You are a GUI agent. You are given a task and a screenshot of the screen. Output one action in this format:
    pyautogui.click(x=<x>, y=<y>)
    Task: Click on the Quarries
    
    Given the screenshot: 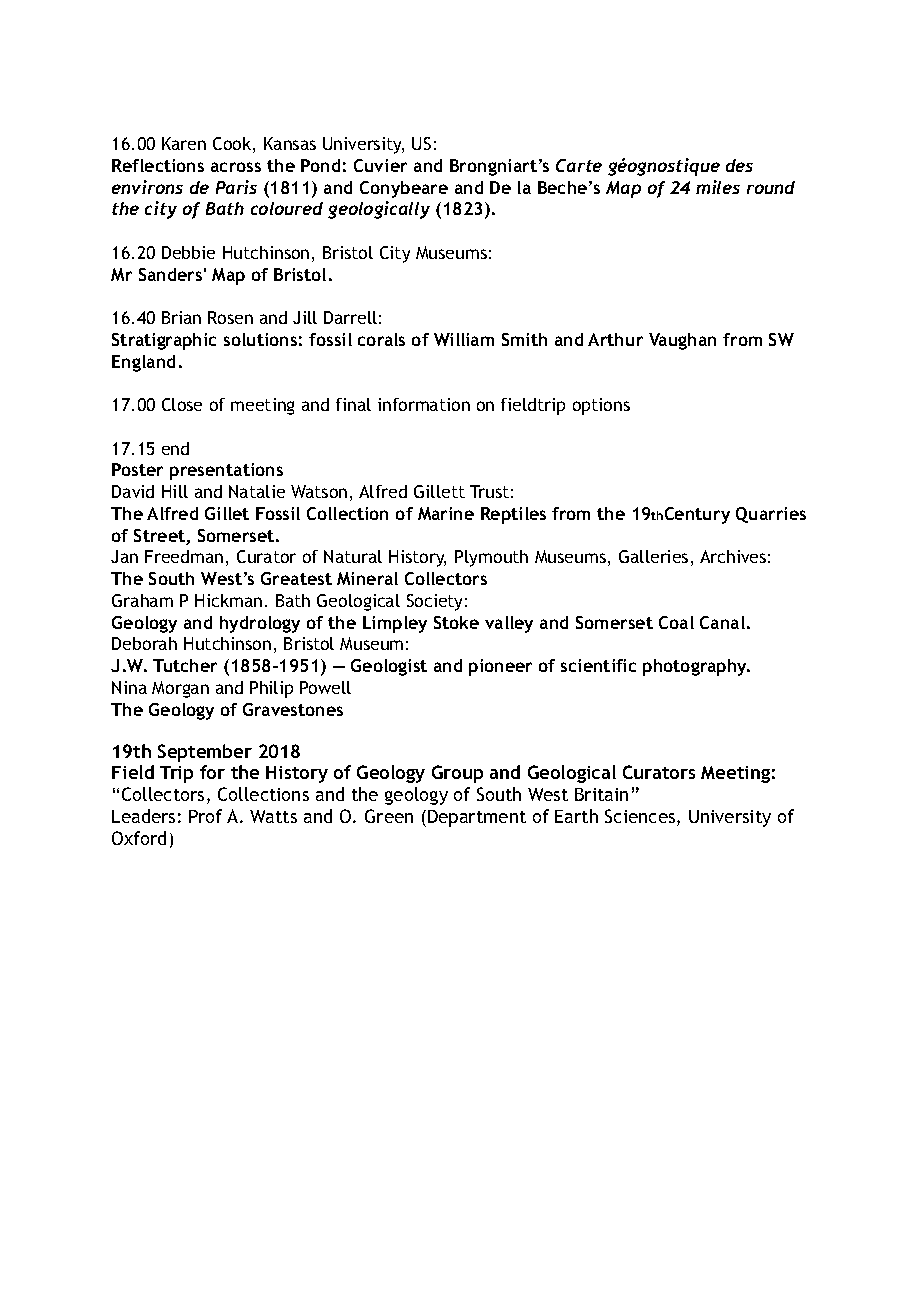 What is the action you would take?
    pyautogui.click(x=771, y=515)
